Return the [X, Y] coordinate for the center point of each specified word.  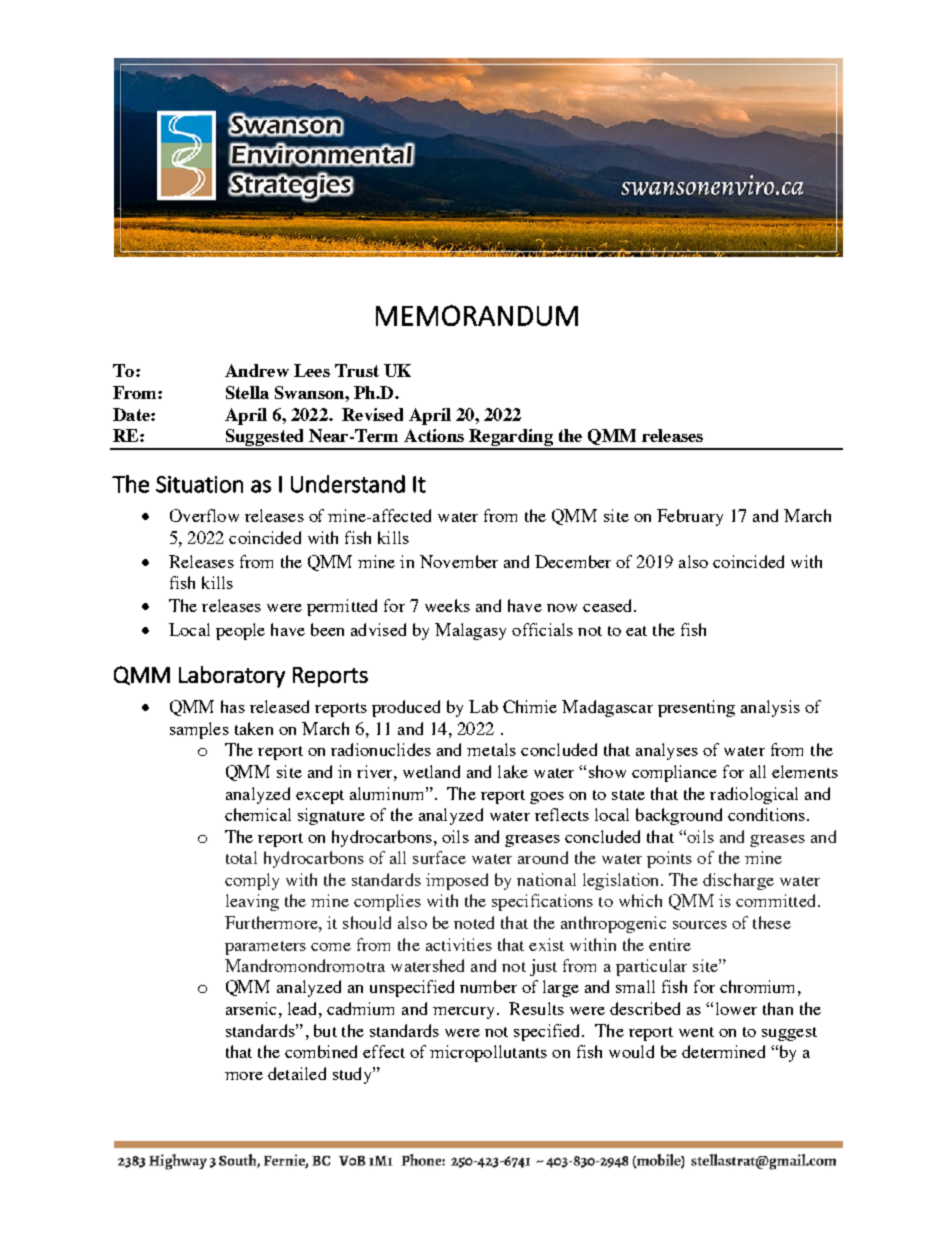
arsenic [251, 1008]
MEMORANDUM [477, 315]
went [696, 1032]
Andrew [257, 370]
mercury [463, 1013]
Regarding [511, 439]
